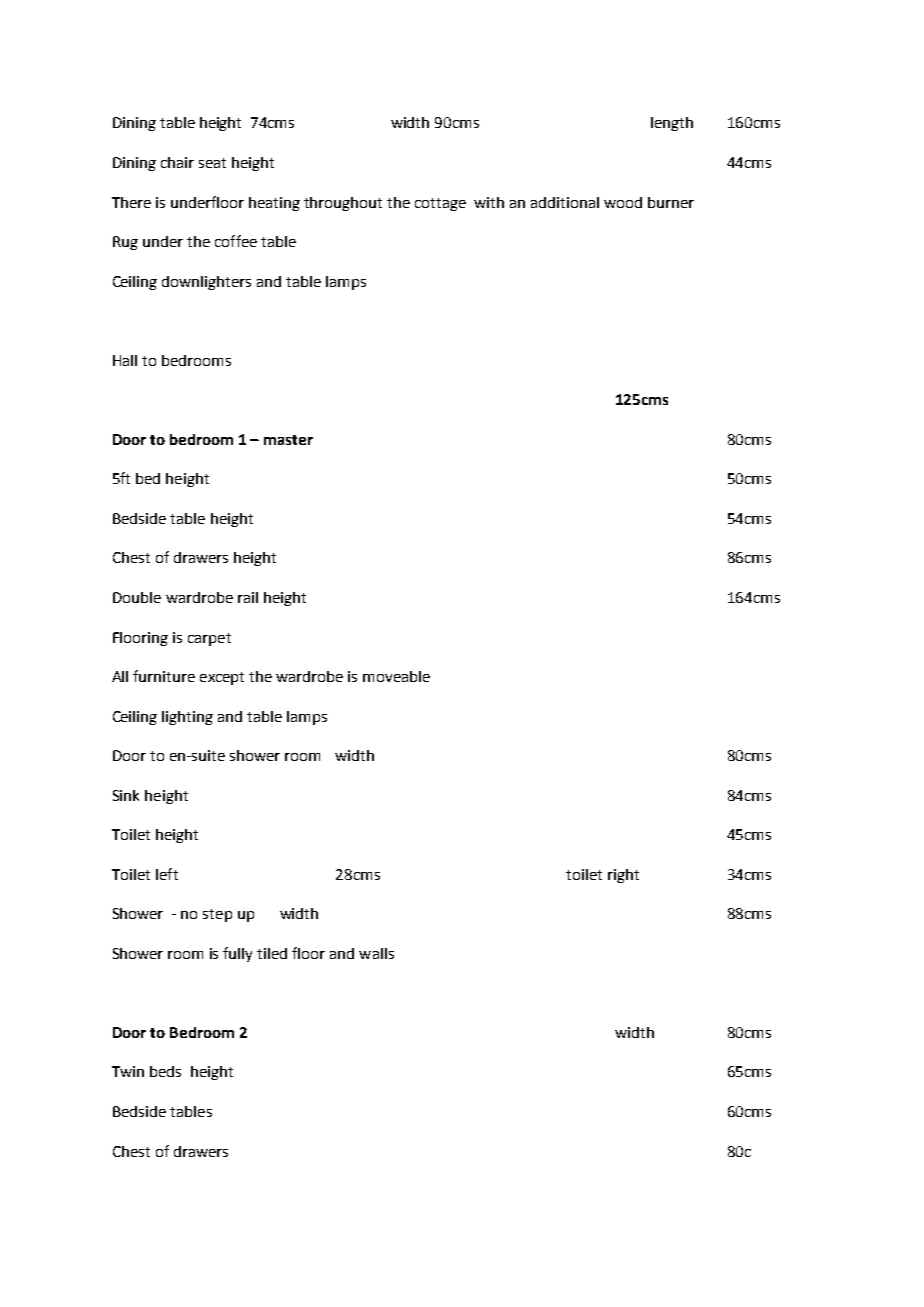  What do you see at coordinates (343, 204) in the image?
I see `throughout` at bounding box center [343, 204].
